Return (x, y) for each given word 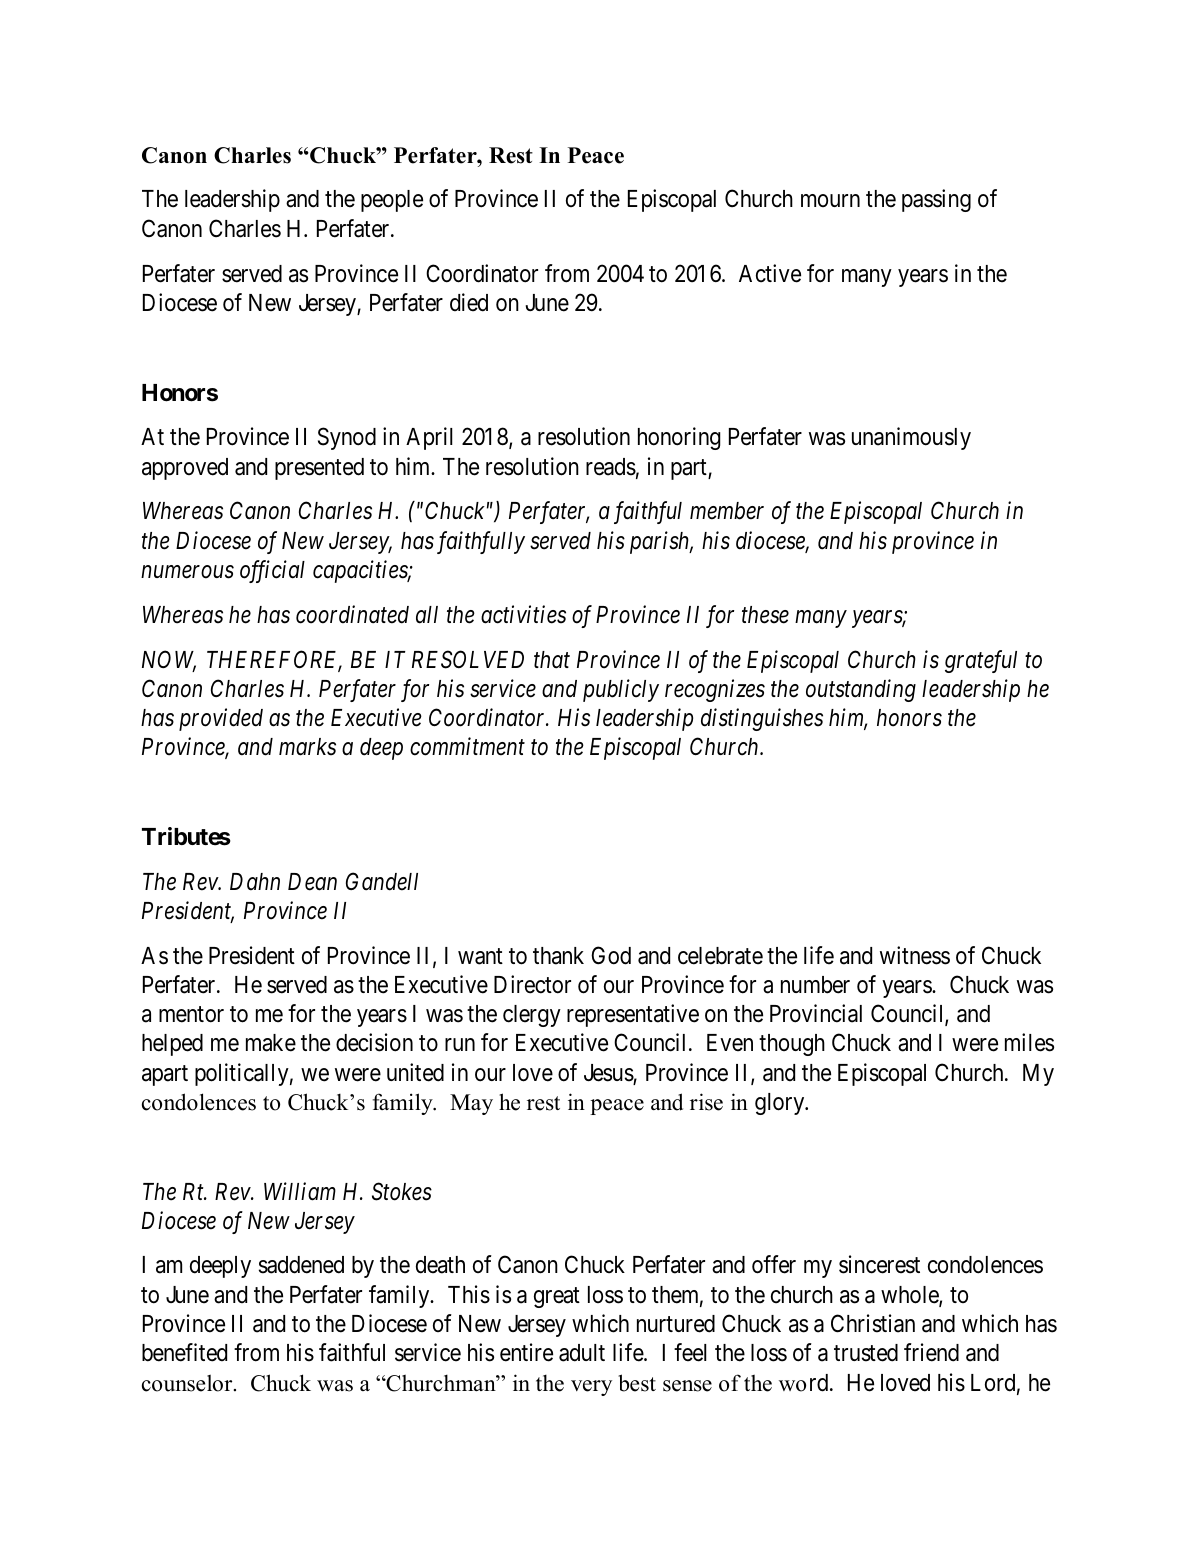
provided (221, 719)
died (469, 302)
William (300, 1191)
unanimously (911, 438)
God (611, 955)
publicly (621, 690)
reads (611, 467)
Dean (312, 882)
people (392, 201)
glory (781, 1104)
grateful (981, 661)
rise (706, 1102)
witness (915, 955)
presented (319, 469)
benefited (184, 1352)
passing (936, 200)
